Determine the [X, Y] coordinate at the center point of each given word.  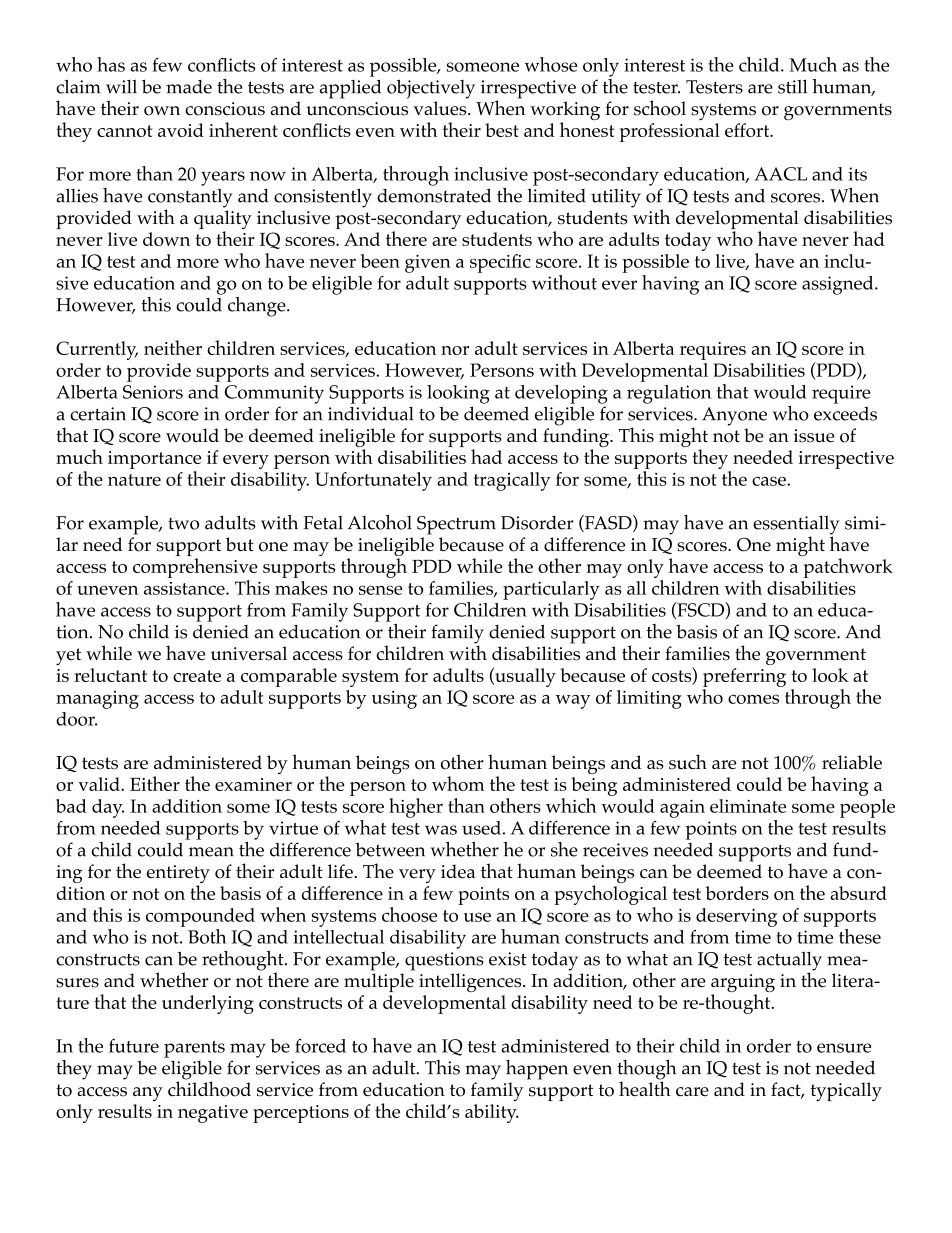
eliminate [748, 806]
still [792, 86]
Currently [97, 350]
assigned [839, 285]
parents [194, 1049]
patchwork [848, 568]
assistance [185, 588]
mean [211, 852]
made [189, 87]
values [441, 108]
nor [455, 350]
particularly [551, 590]
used [481, 828]
